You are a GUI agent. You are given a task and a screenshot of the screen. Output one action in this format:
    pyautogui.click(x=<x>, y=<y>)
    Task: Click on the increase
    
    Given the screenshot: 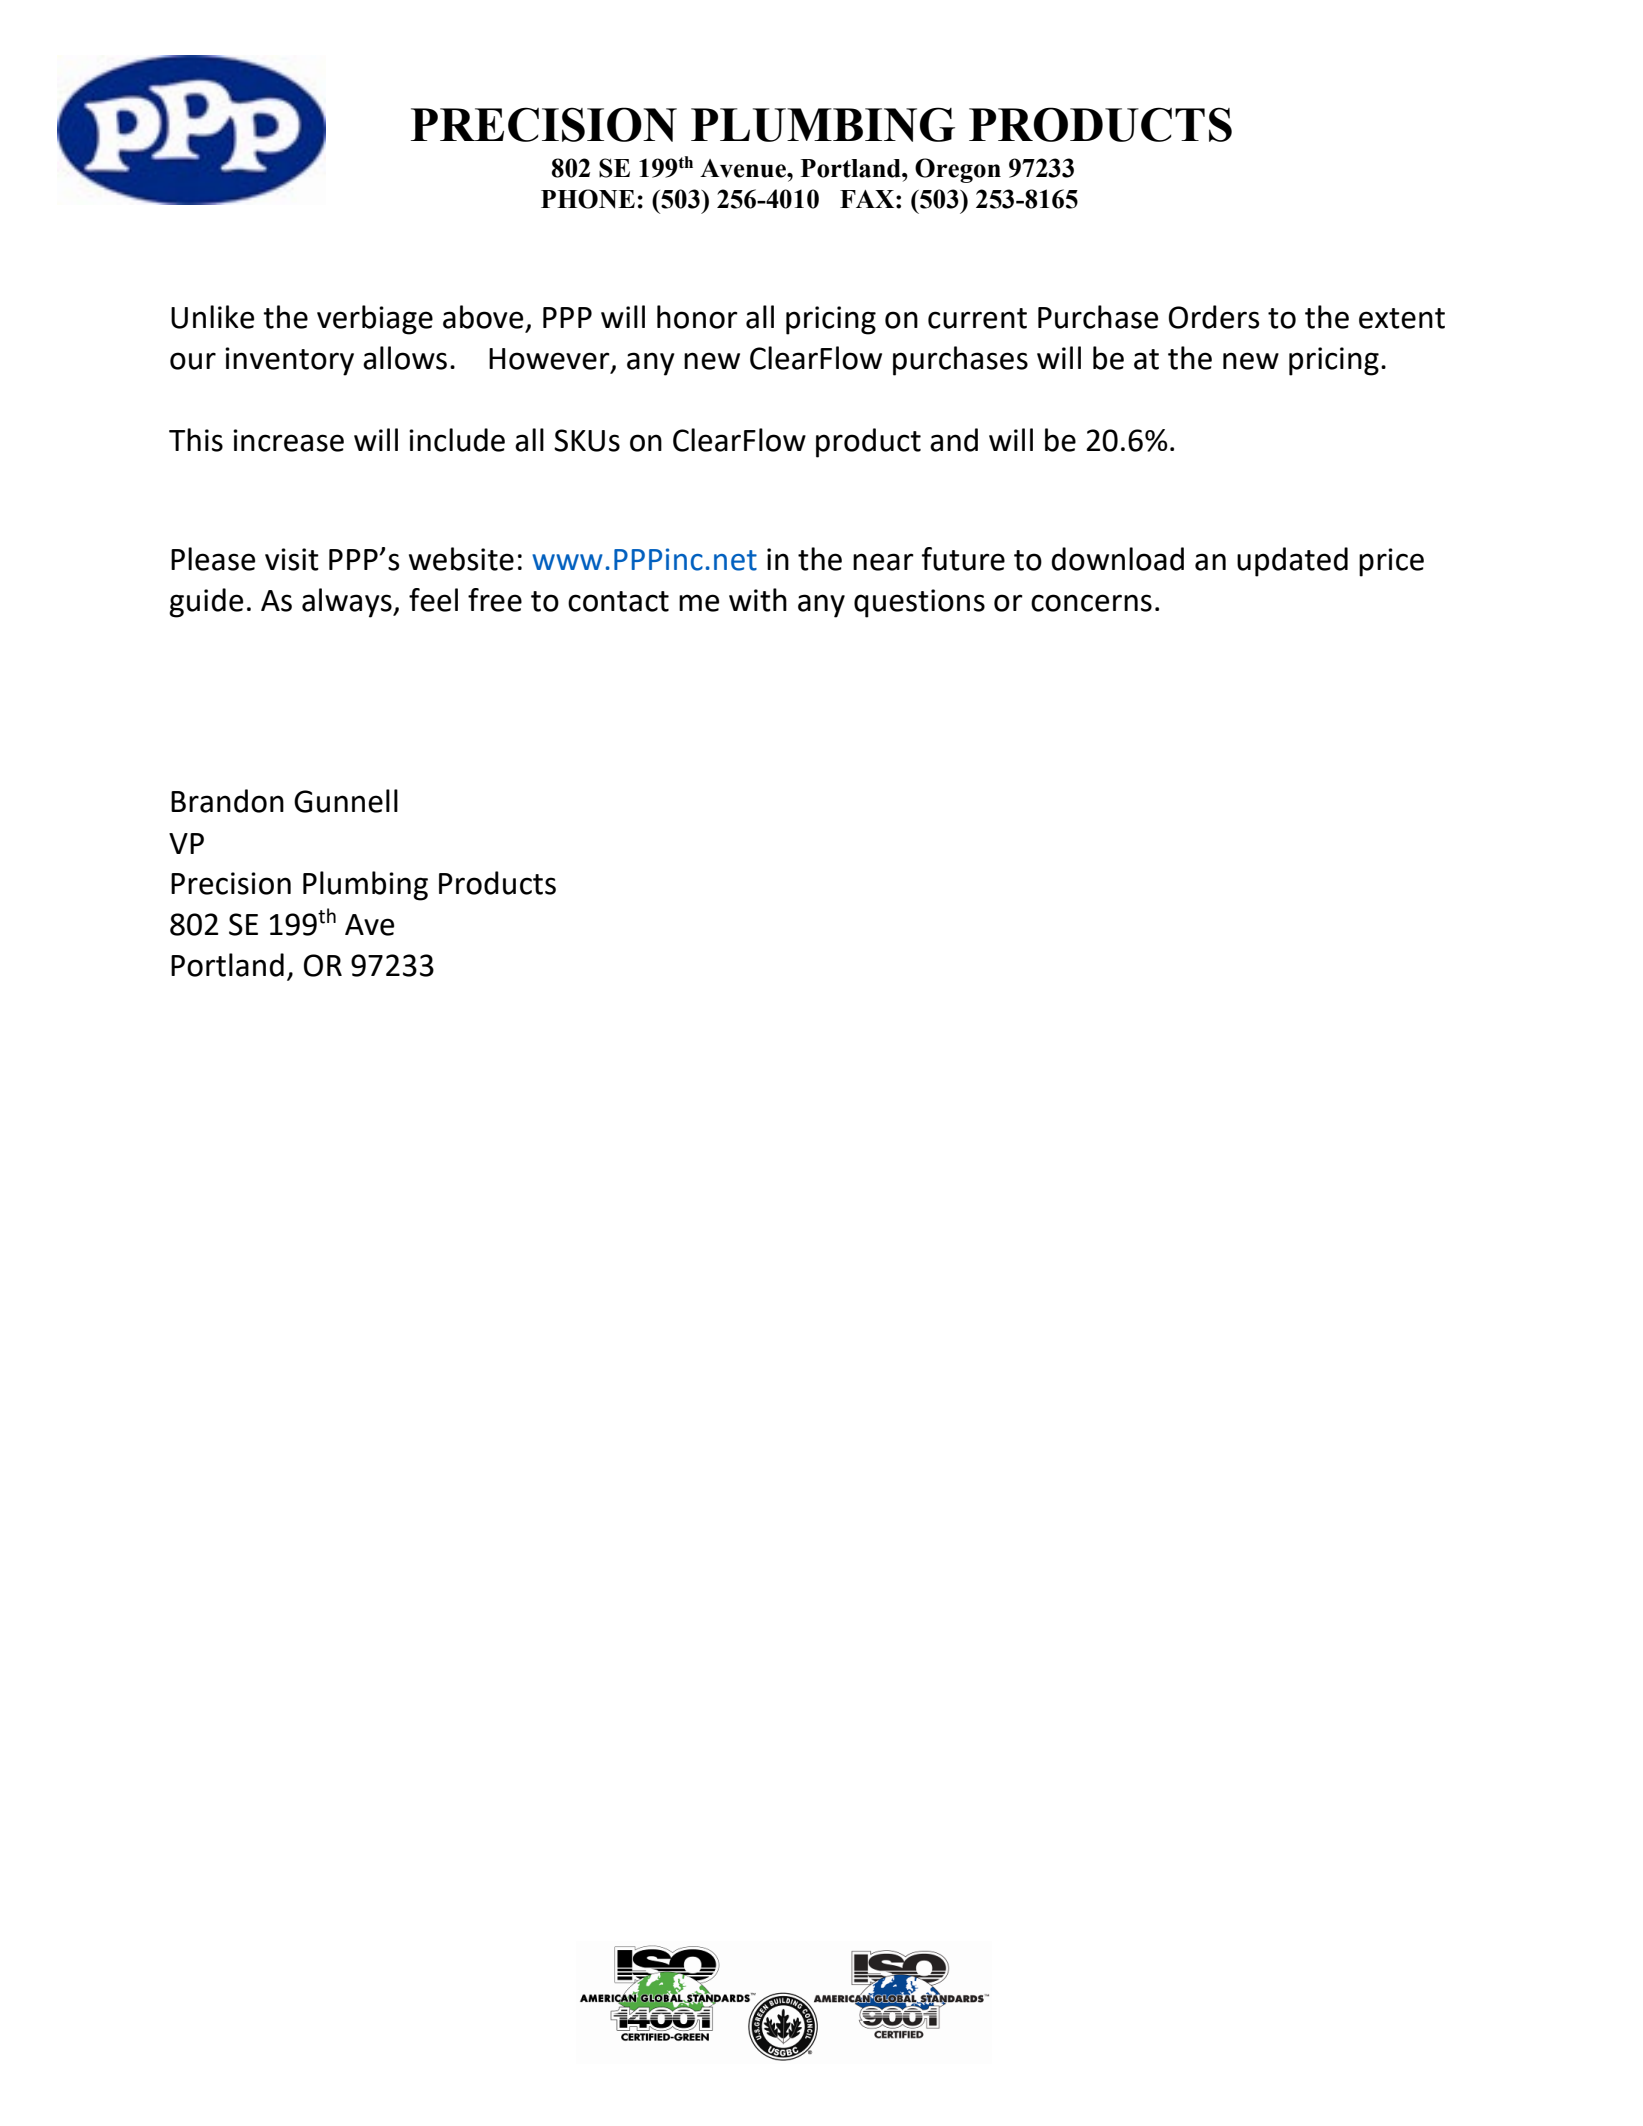 What is the action you would take?
    pyautogui.click(x=288, y=440)
